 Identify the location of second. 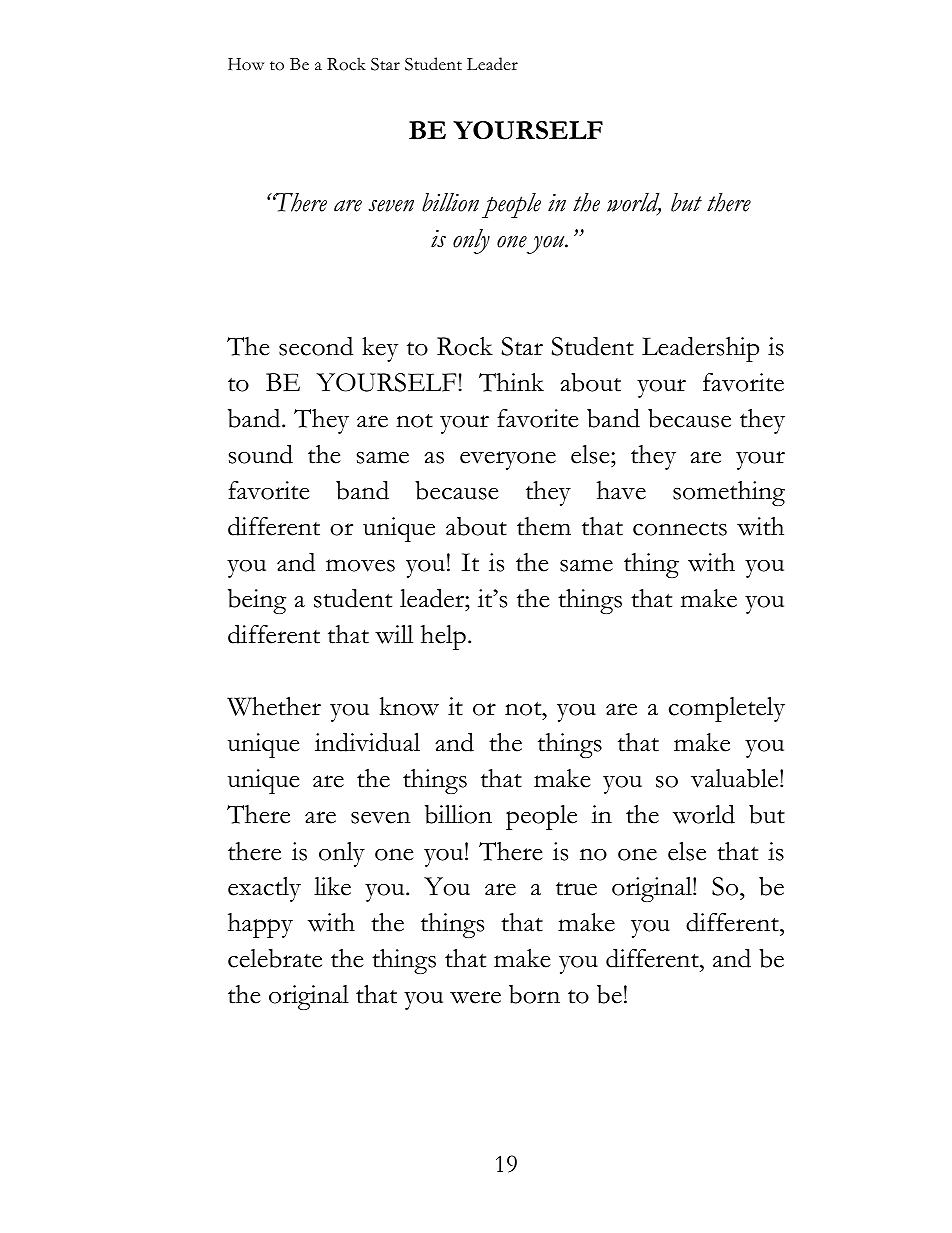
(316, 346).
